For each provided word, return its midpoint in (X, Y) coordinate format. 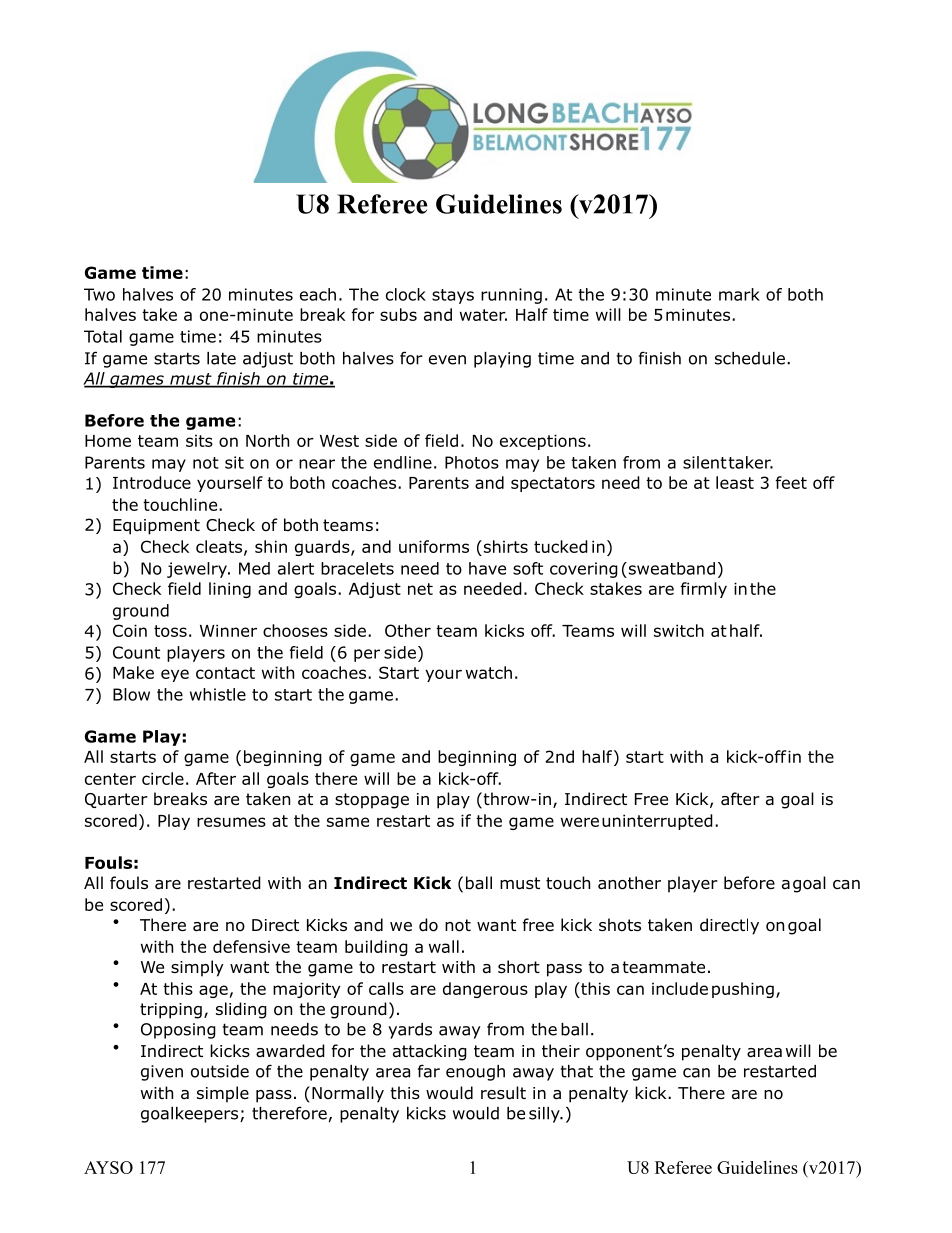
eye (175, 675)
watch (489, 672)
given (162, 1073)
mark (739, 294)
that (577, 1071)
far (429, 1071)
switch (679, 630)
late (221, 358)
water (483, 315)
